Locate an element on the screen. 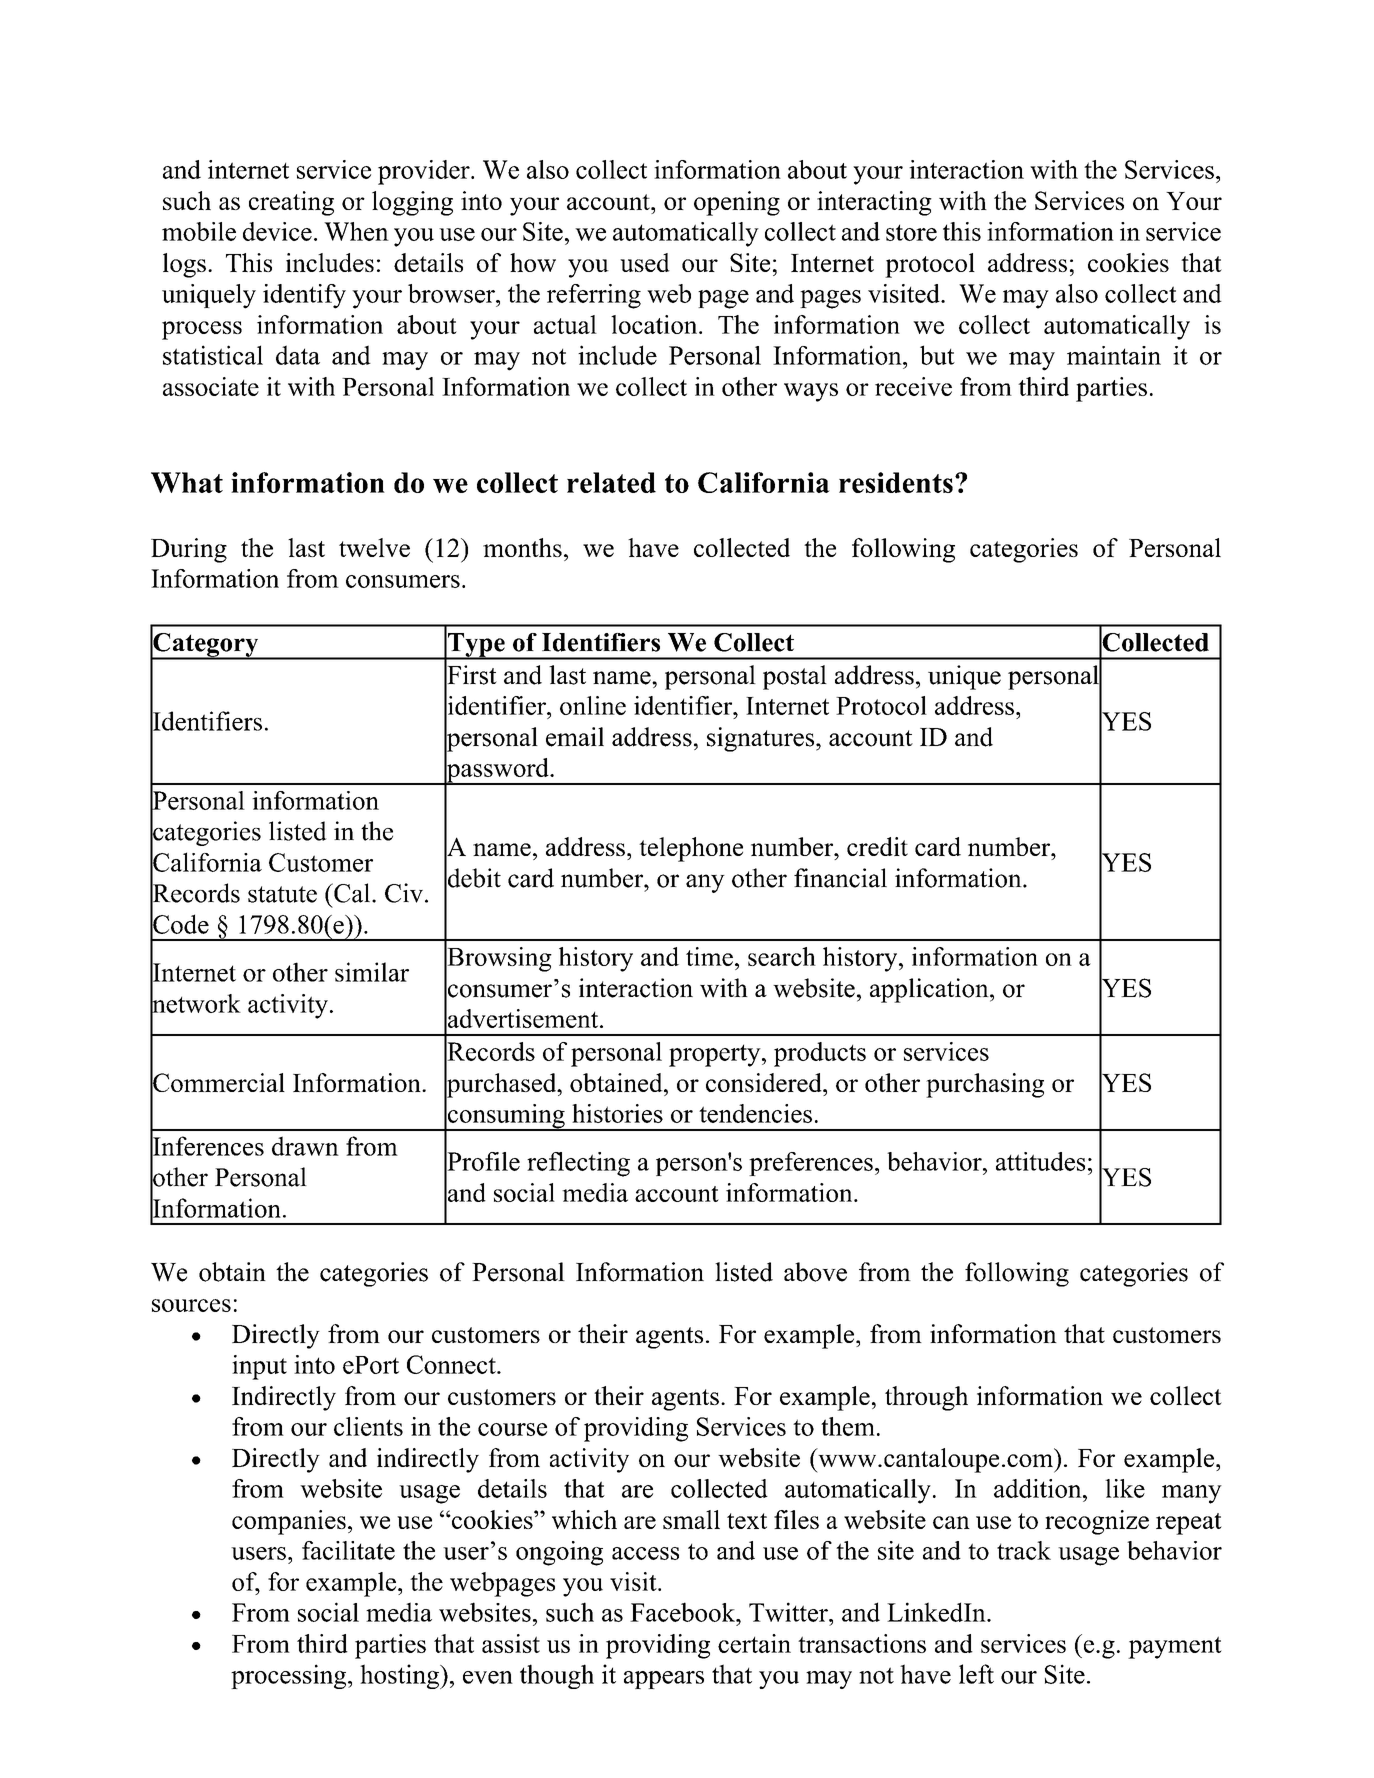 This screenshot has width=1374, height=1778. opening is located at coordinates (737, 203).
